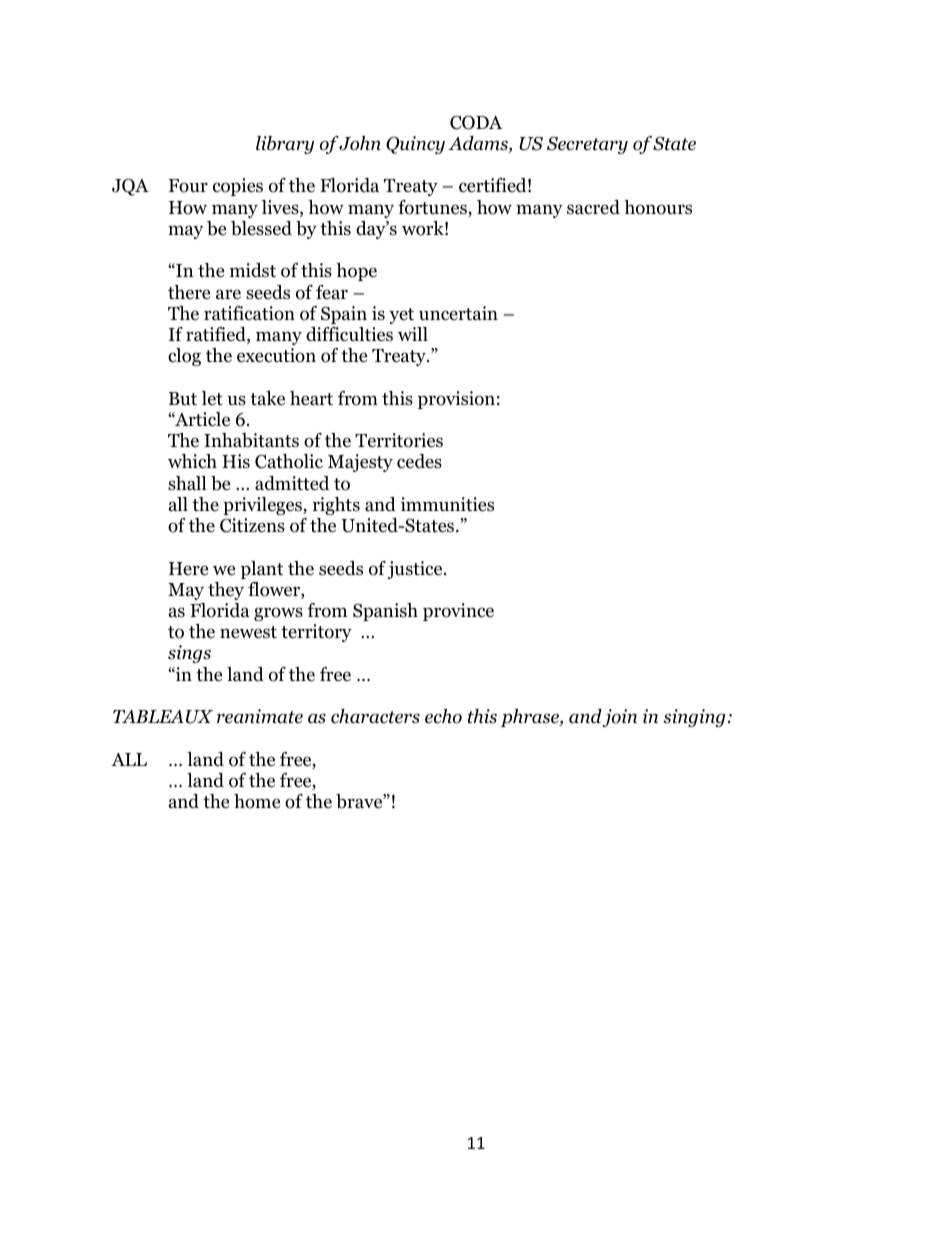 The width and height of the screenshot is (952, 1233). Describe the element at coordinates (415, 145) in the screenshot. I see `Quincy` at that location.
